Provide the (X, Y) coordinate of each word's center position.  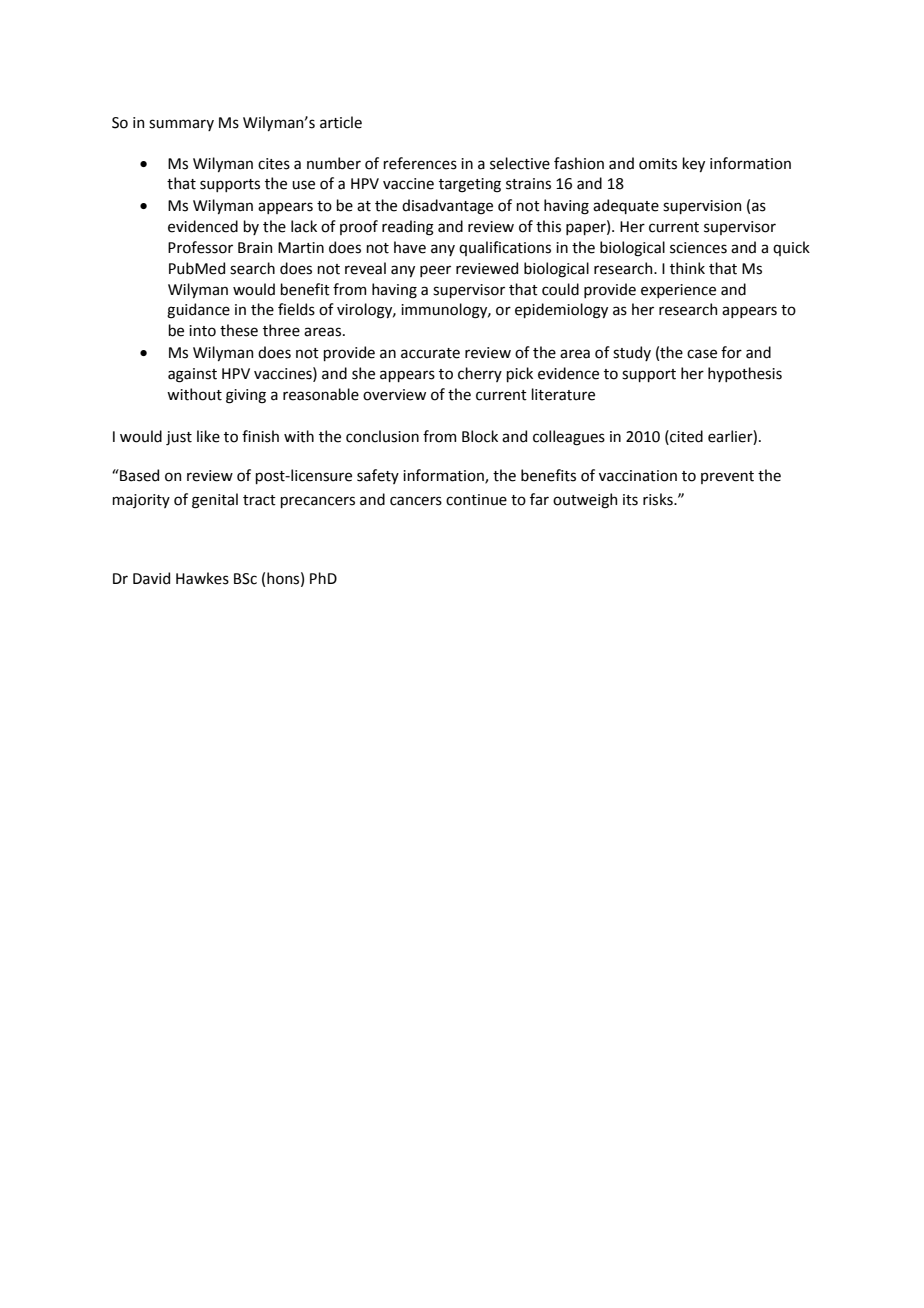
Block (480, 436)
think (687, 268)
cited (685, 436)
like (208, 436)
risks (659, 499)
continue (476, 500)
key (693, 164)
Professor (200, 247)
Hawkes (202, 578)
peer (435, 271)
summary (181, 125)
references (420, 163)
